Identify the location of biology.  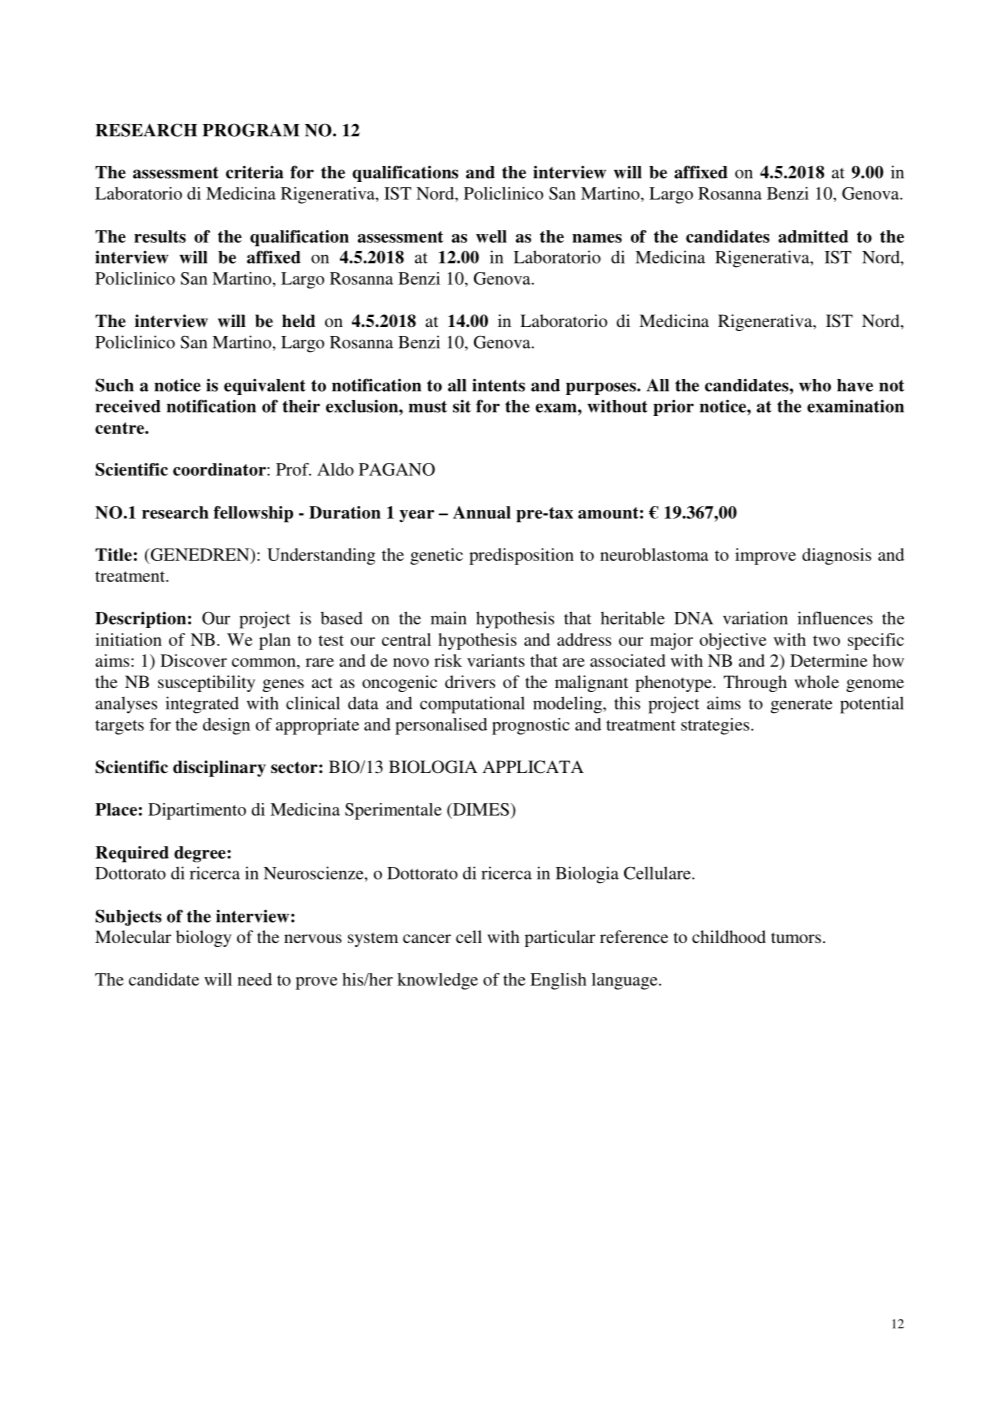
(203, 938).
